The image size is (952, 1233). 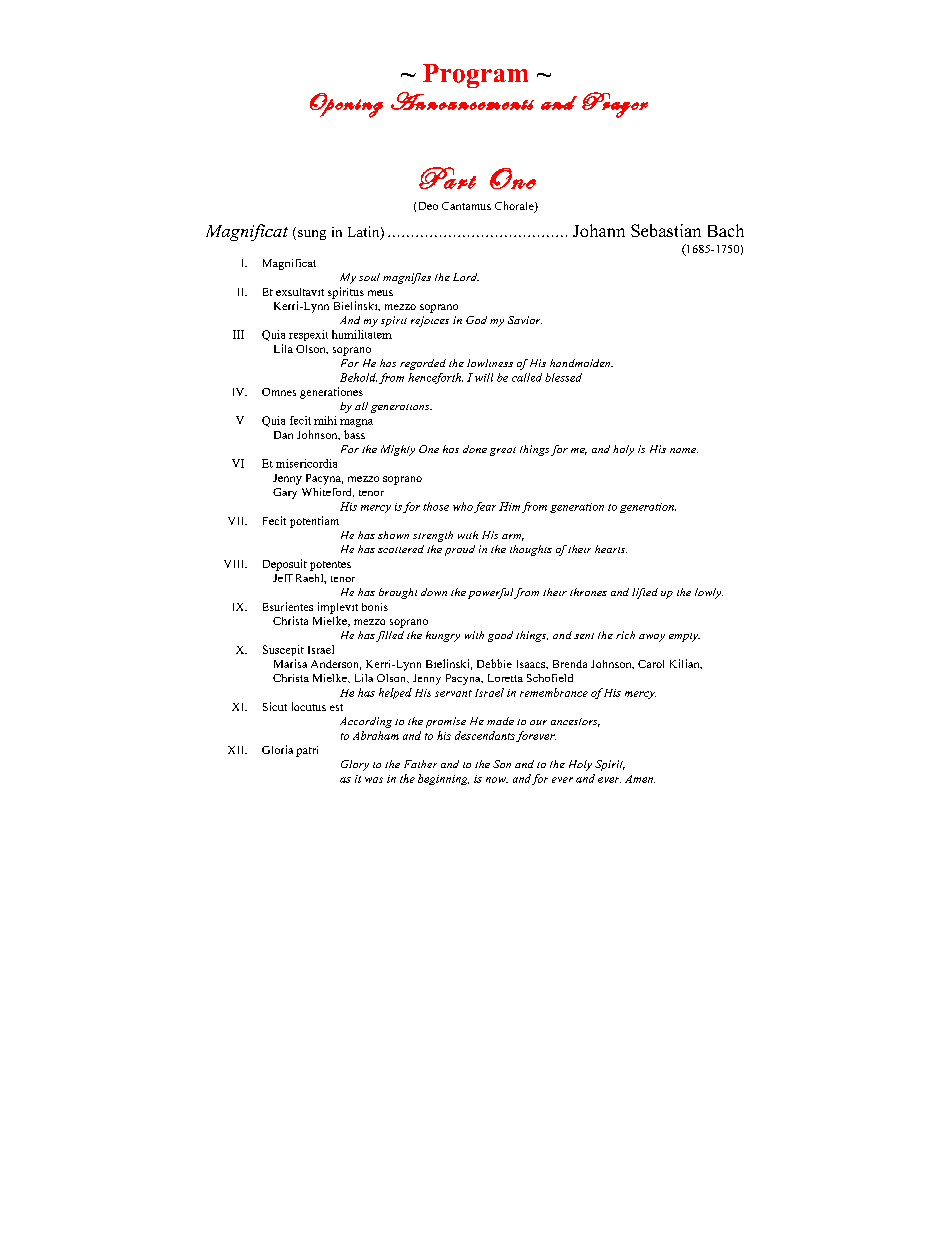 What do you see at coordinates (513, 537) in the screenshot?
I see `arm` at bounding box center [513, 537].
